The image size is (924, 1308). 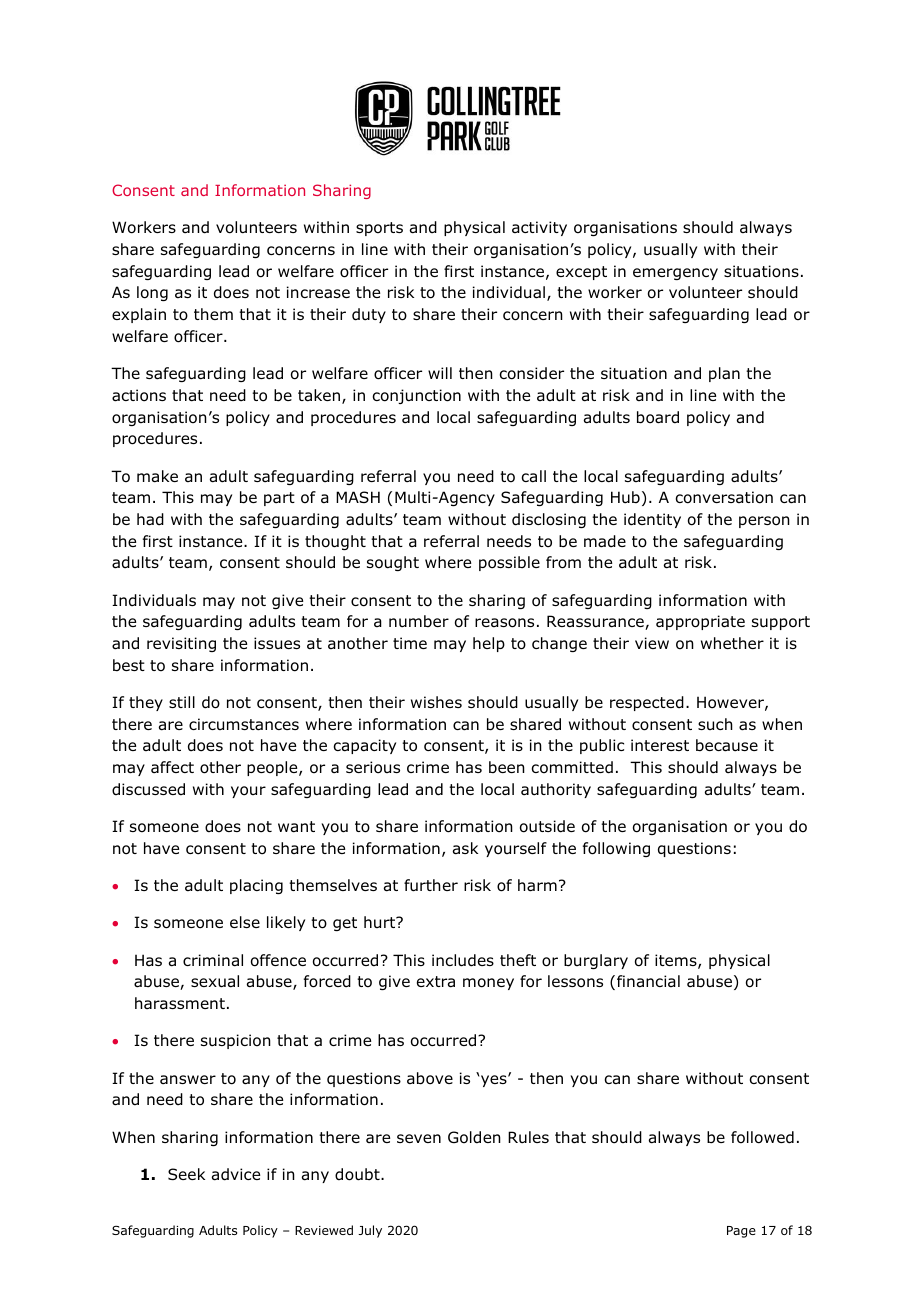 What do you see at coordinates (715, 724) in the page?
I see `such` at bounding box center [715, 724].
